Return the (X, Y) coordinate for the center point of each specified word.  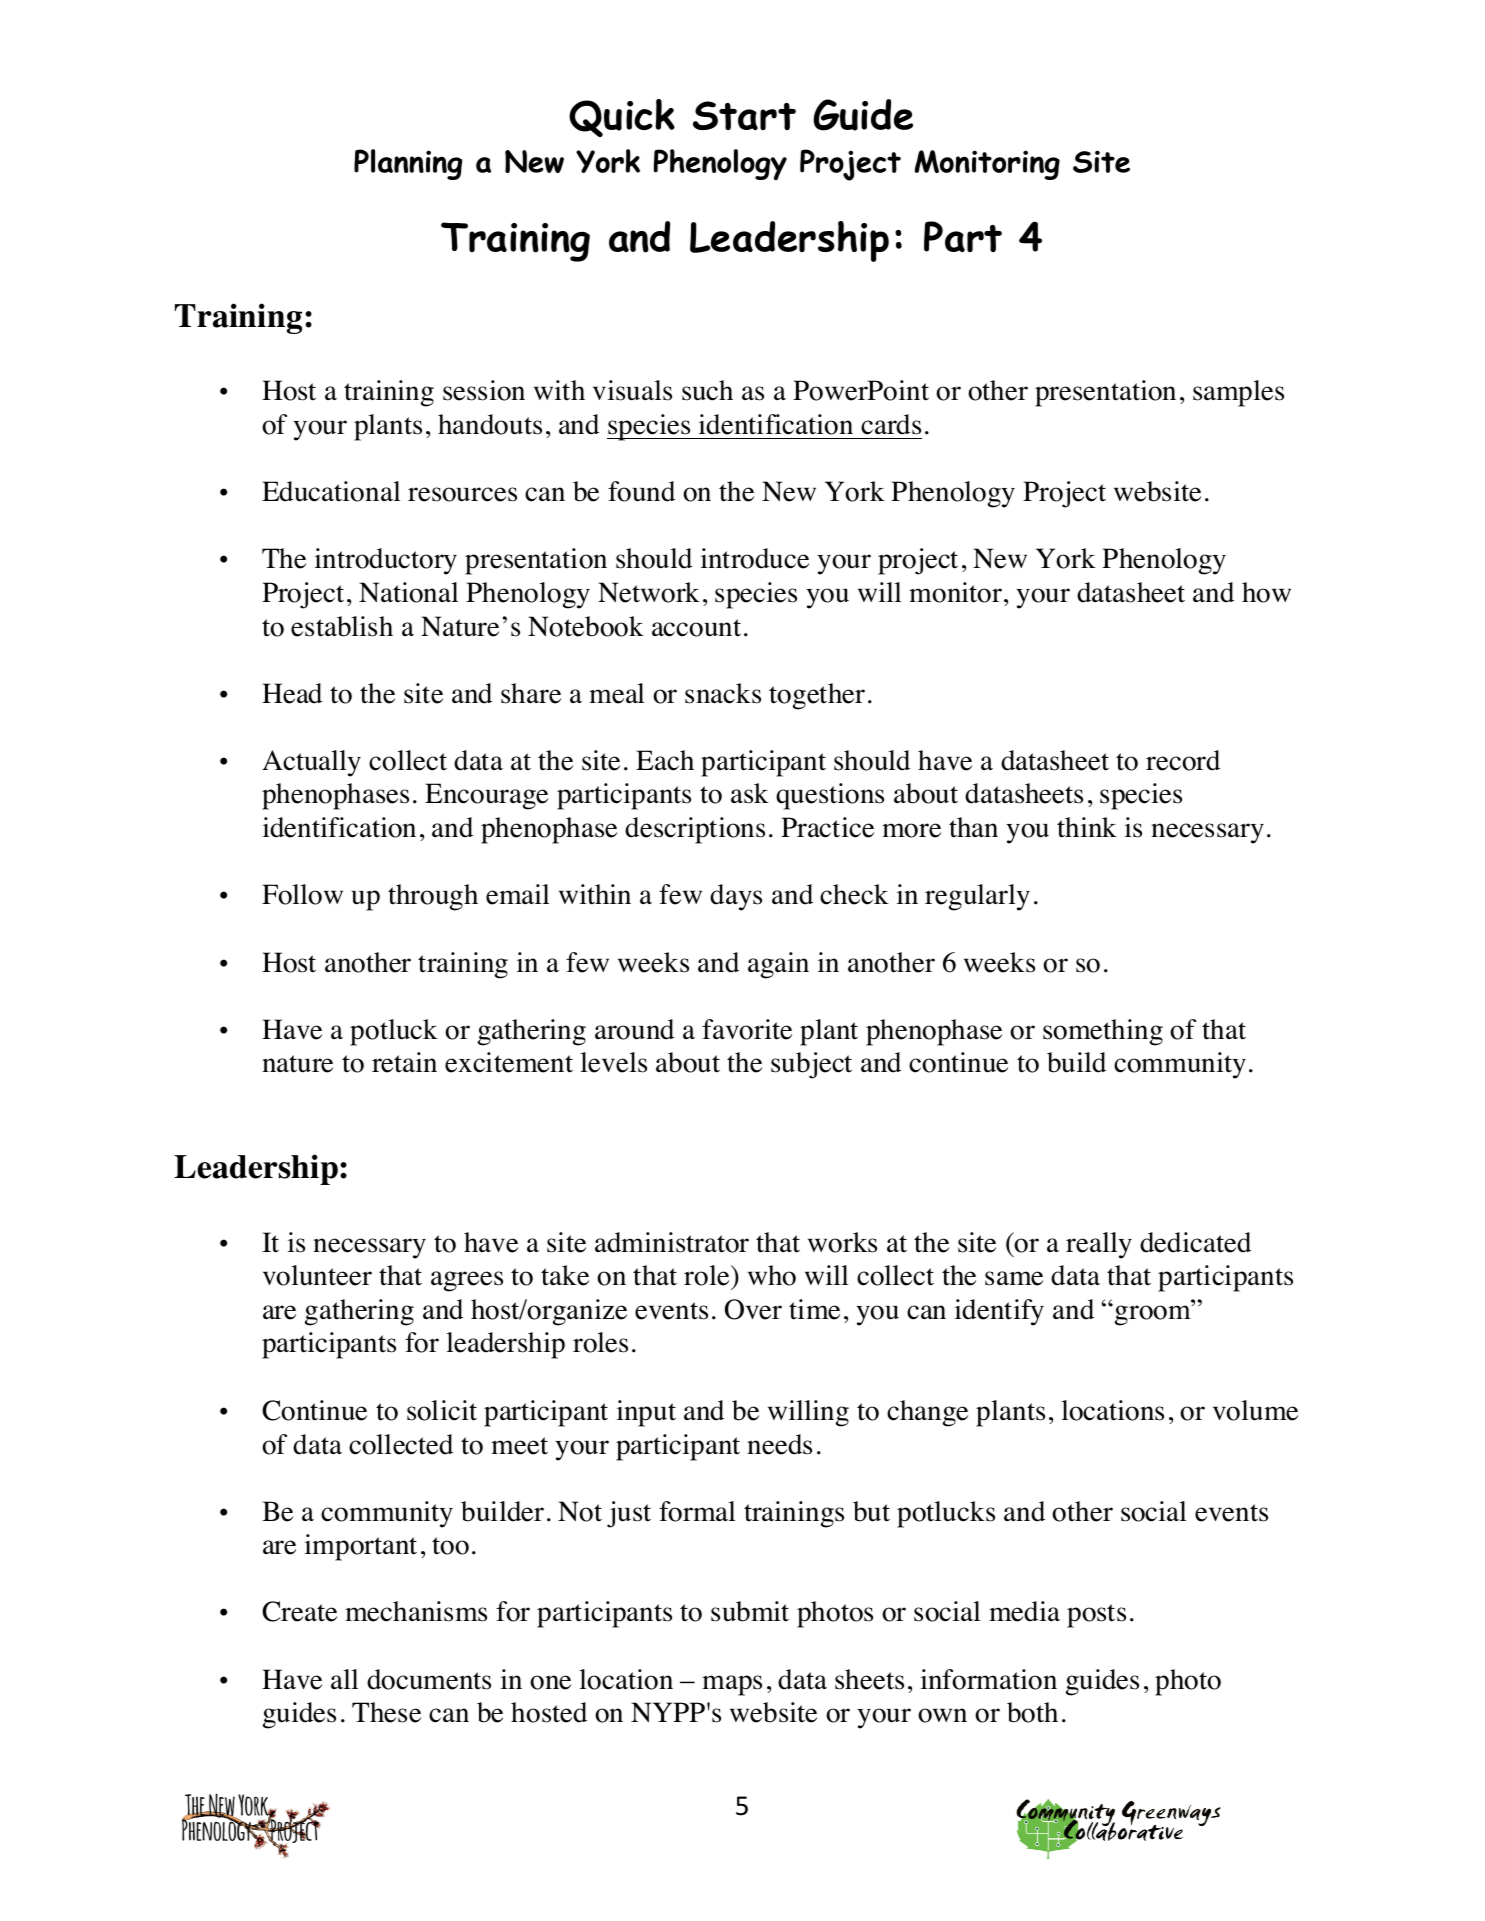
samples (1238, 393)
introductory (386, 561)
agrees (467, 1281)
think (1087, 827)
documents (429, 1679)
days (736, 897)
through (433, 897)
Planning (408, 164)
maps (732, 1685)
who (772, 1275)
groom (1153, 1315)
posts (1096, 1616)
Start (744, 115)
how (1266, 592)
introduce (755, 558)
